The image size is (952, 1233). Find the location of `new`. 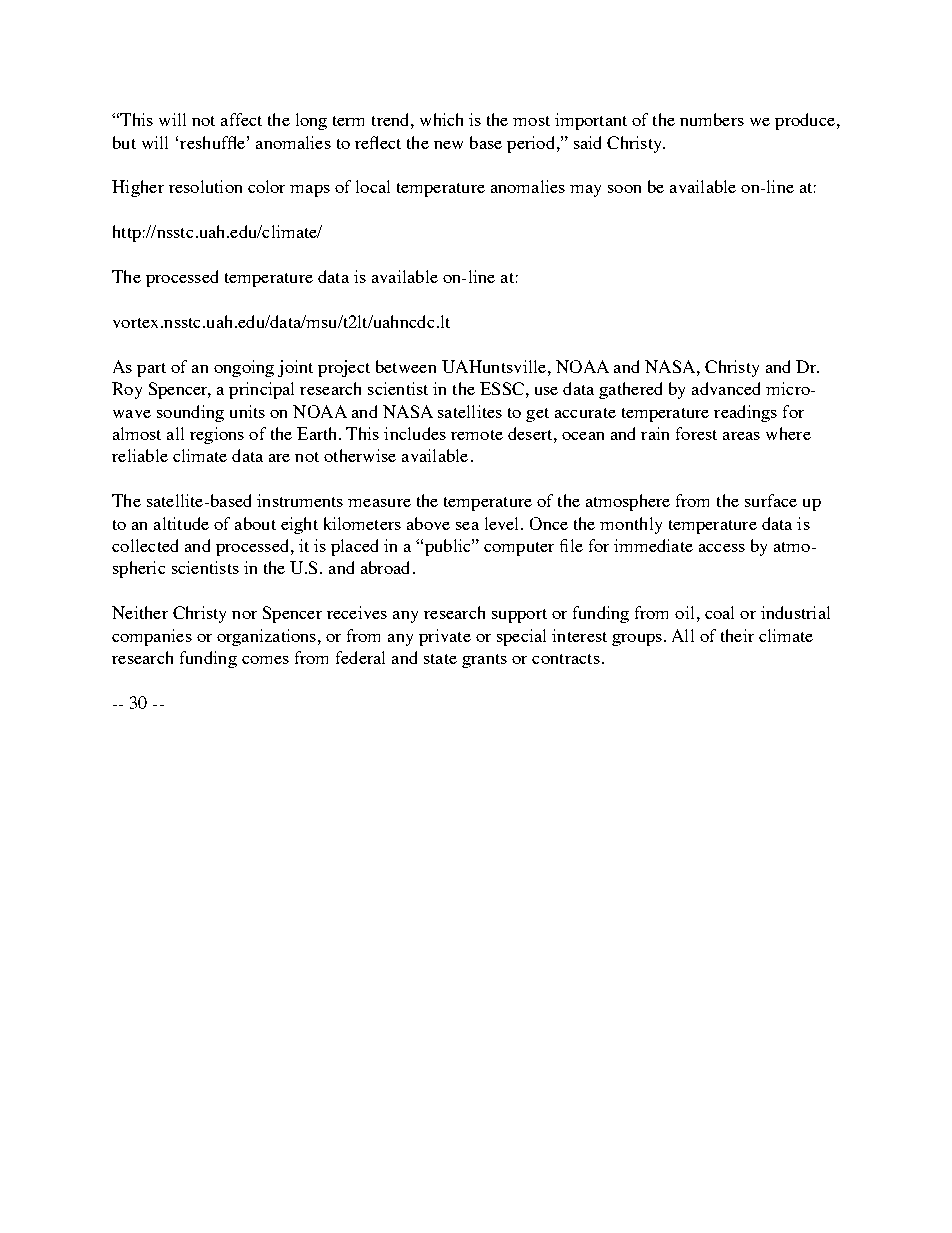

new is located at coordinates (448, 145).
